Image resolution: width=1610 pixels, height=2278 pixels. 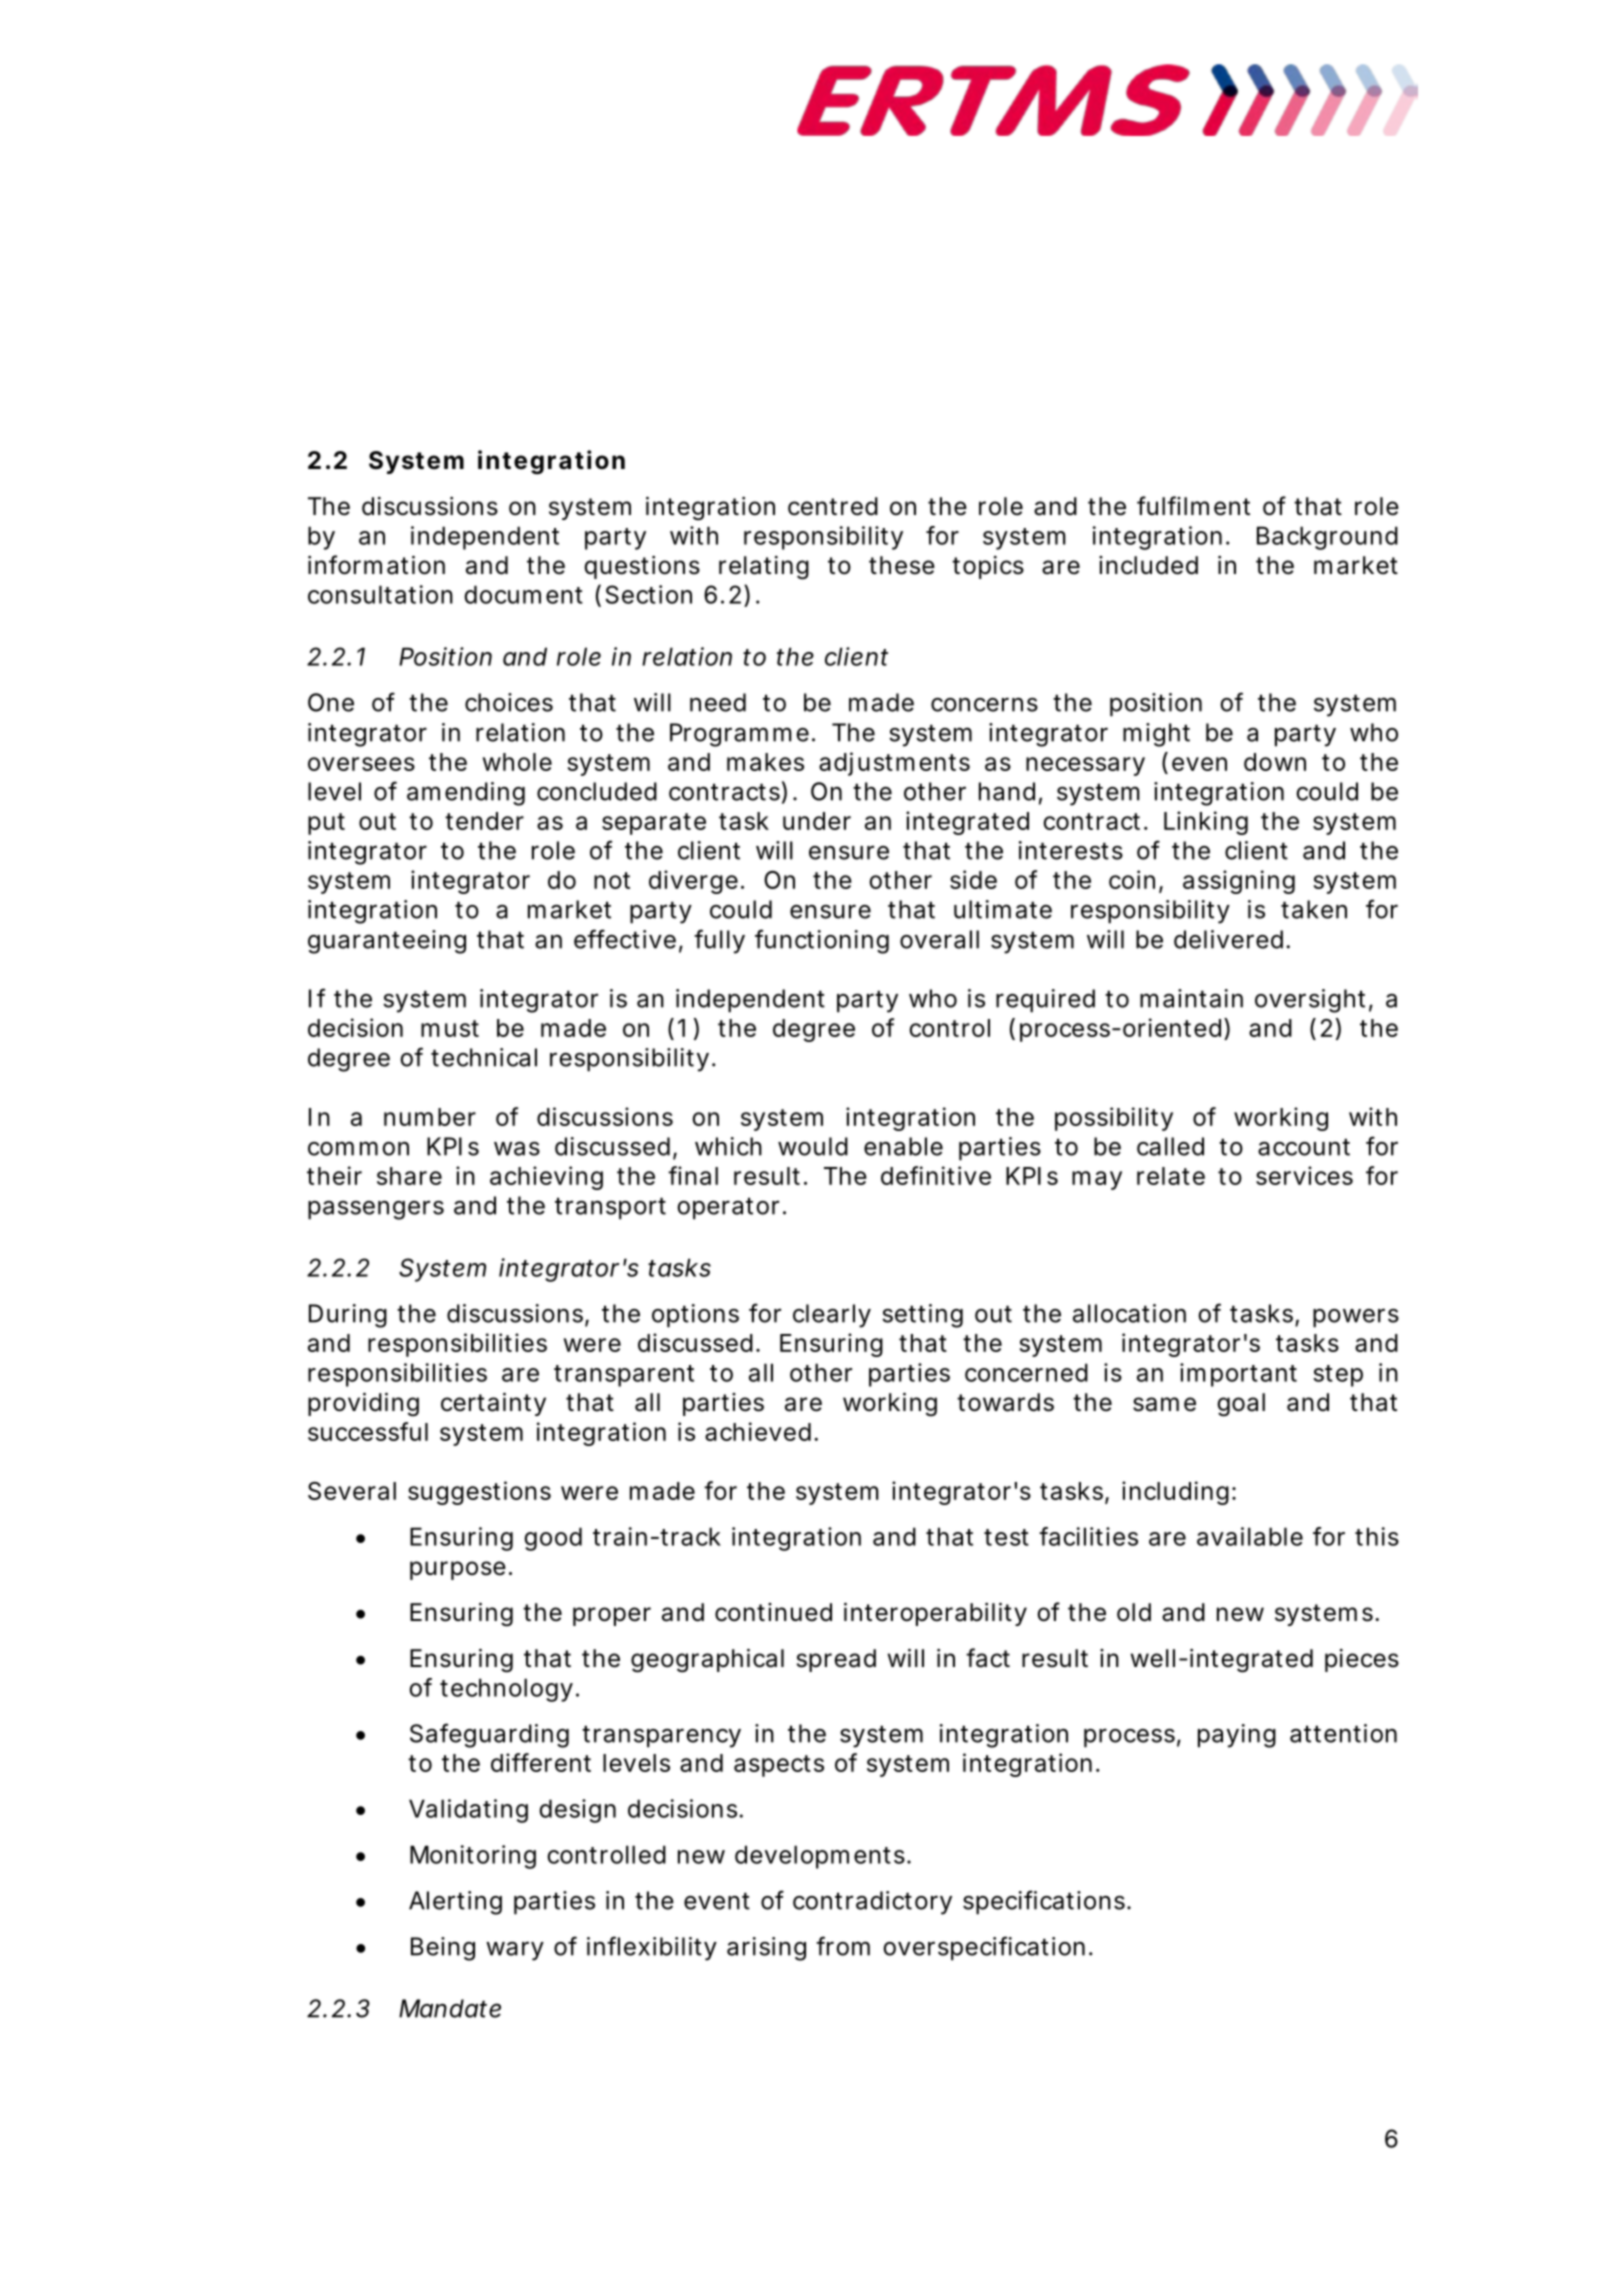 What do you see at coordinates (376, 1210) in the screenshot?
I see `passengers` at bounding box center [376, 1210].
